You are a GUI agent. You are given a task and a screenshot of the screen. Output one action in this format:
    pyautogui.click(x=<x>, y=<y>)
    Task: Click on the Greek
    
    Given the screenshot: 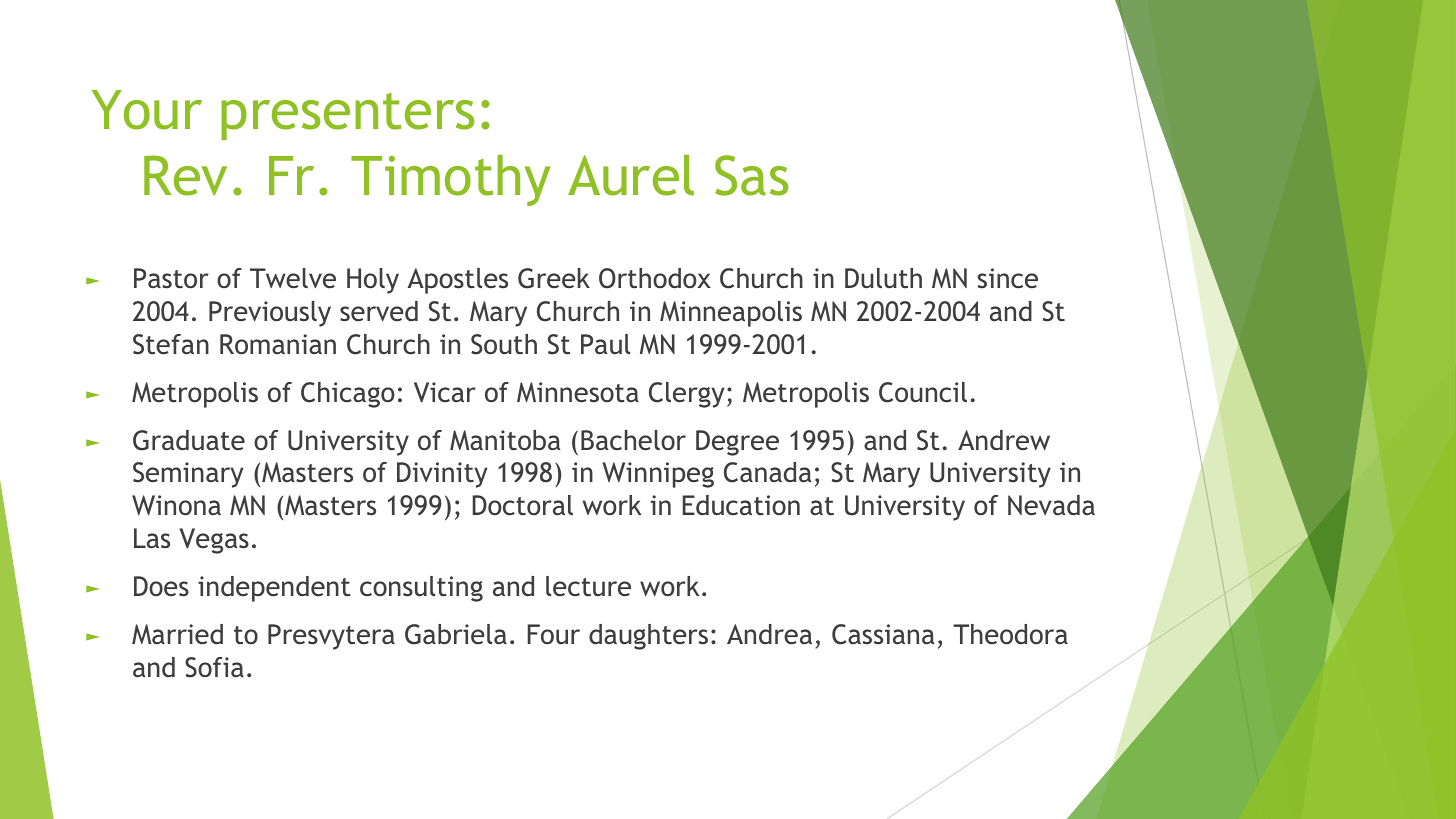 What is the action you would take?
    pyautogui.click(x=554, y=278)
